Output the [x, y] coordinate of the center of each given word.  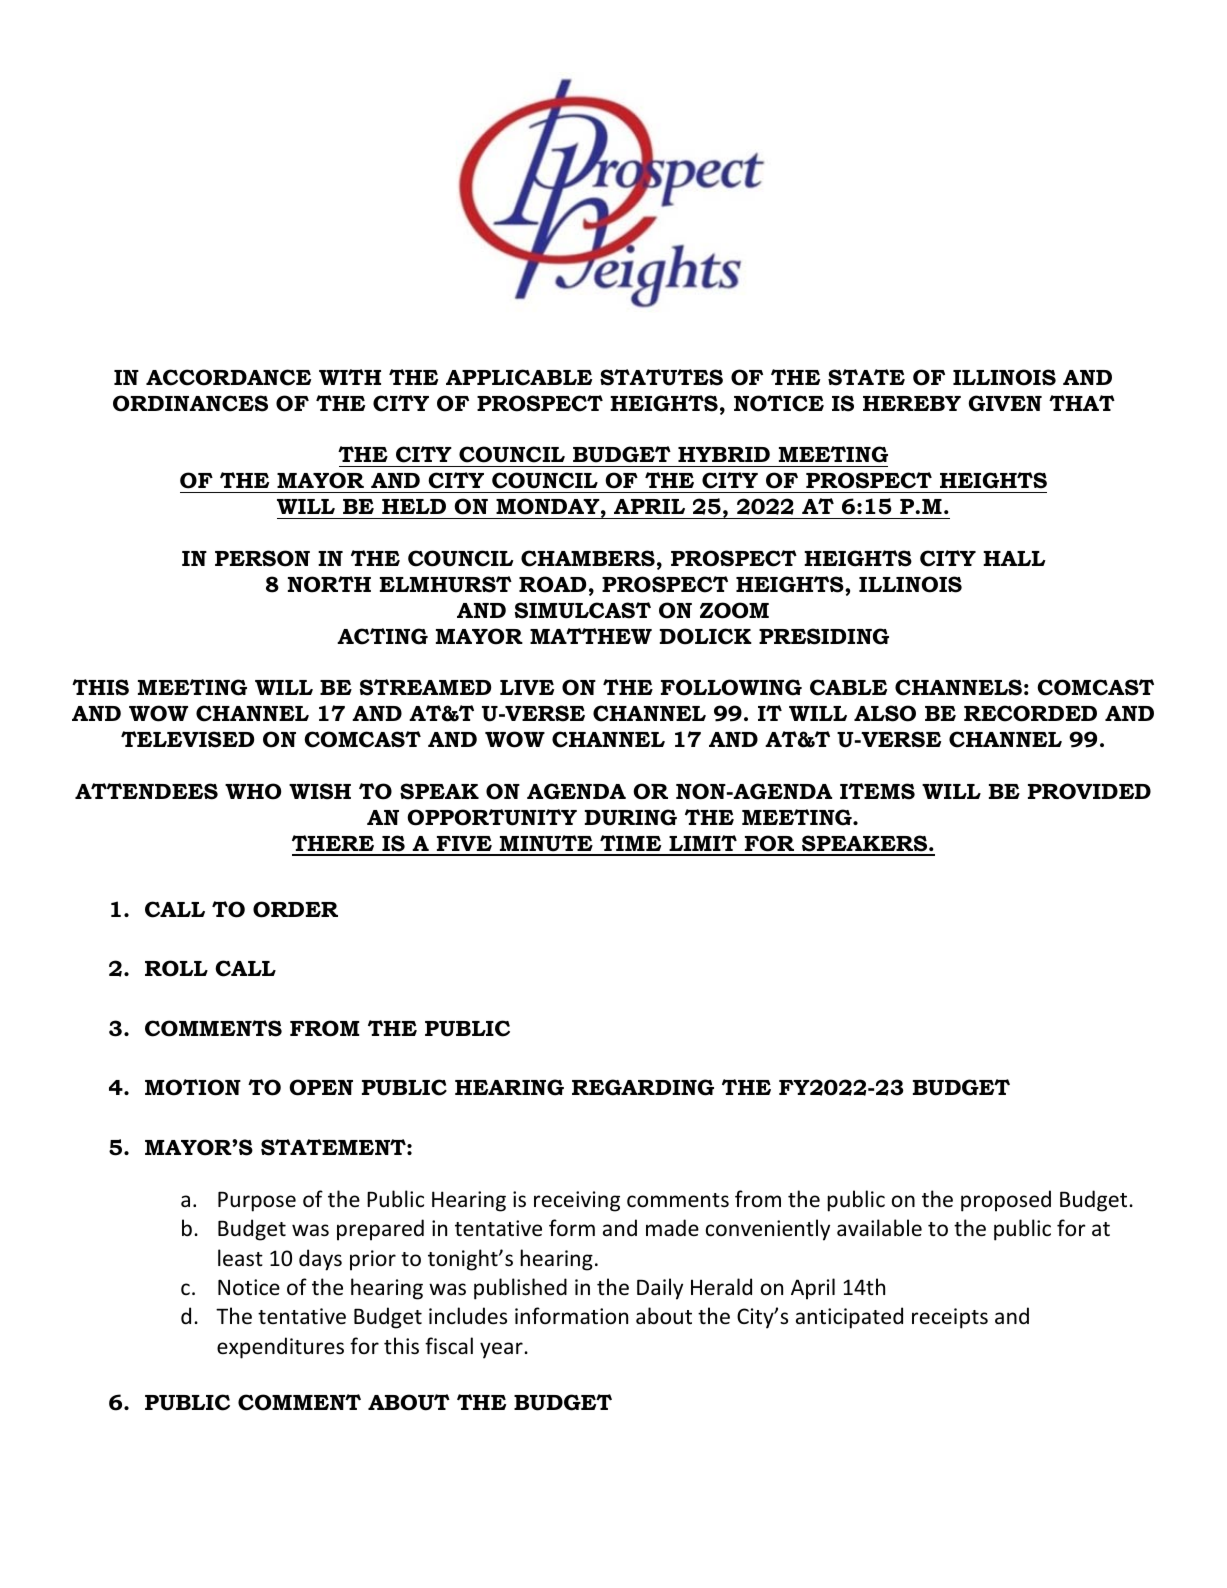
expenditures [280, 1348]
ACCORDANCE [228, 377]
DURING [631, 817]
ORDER [295, 909]
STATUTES [661, 377]
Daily [660, 1289]
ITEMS [877, 791]
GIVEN [1005, 403]
